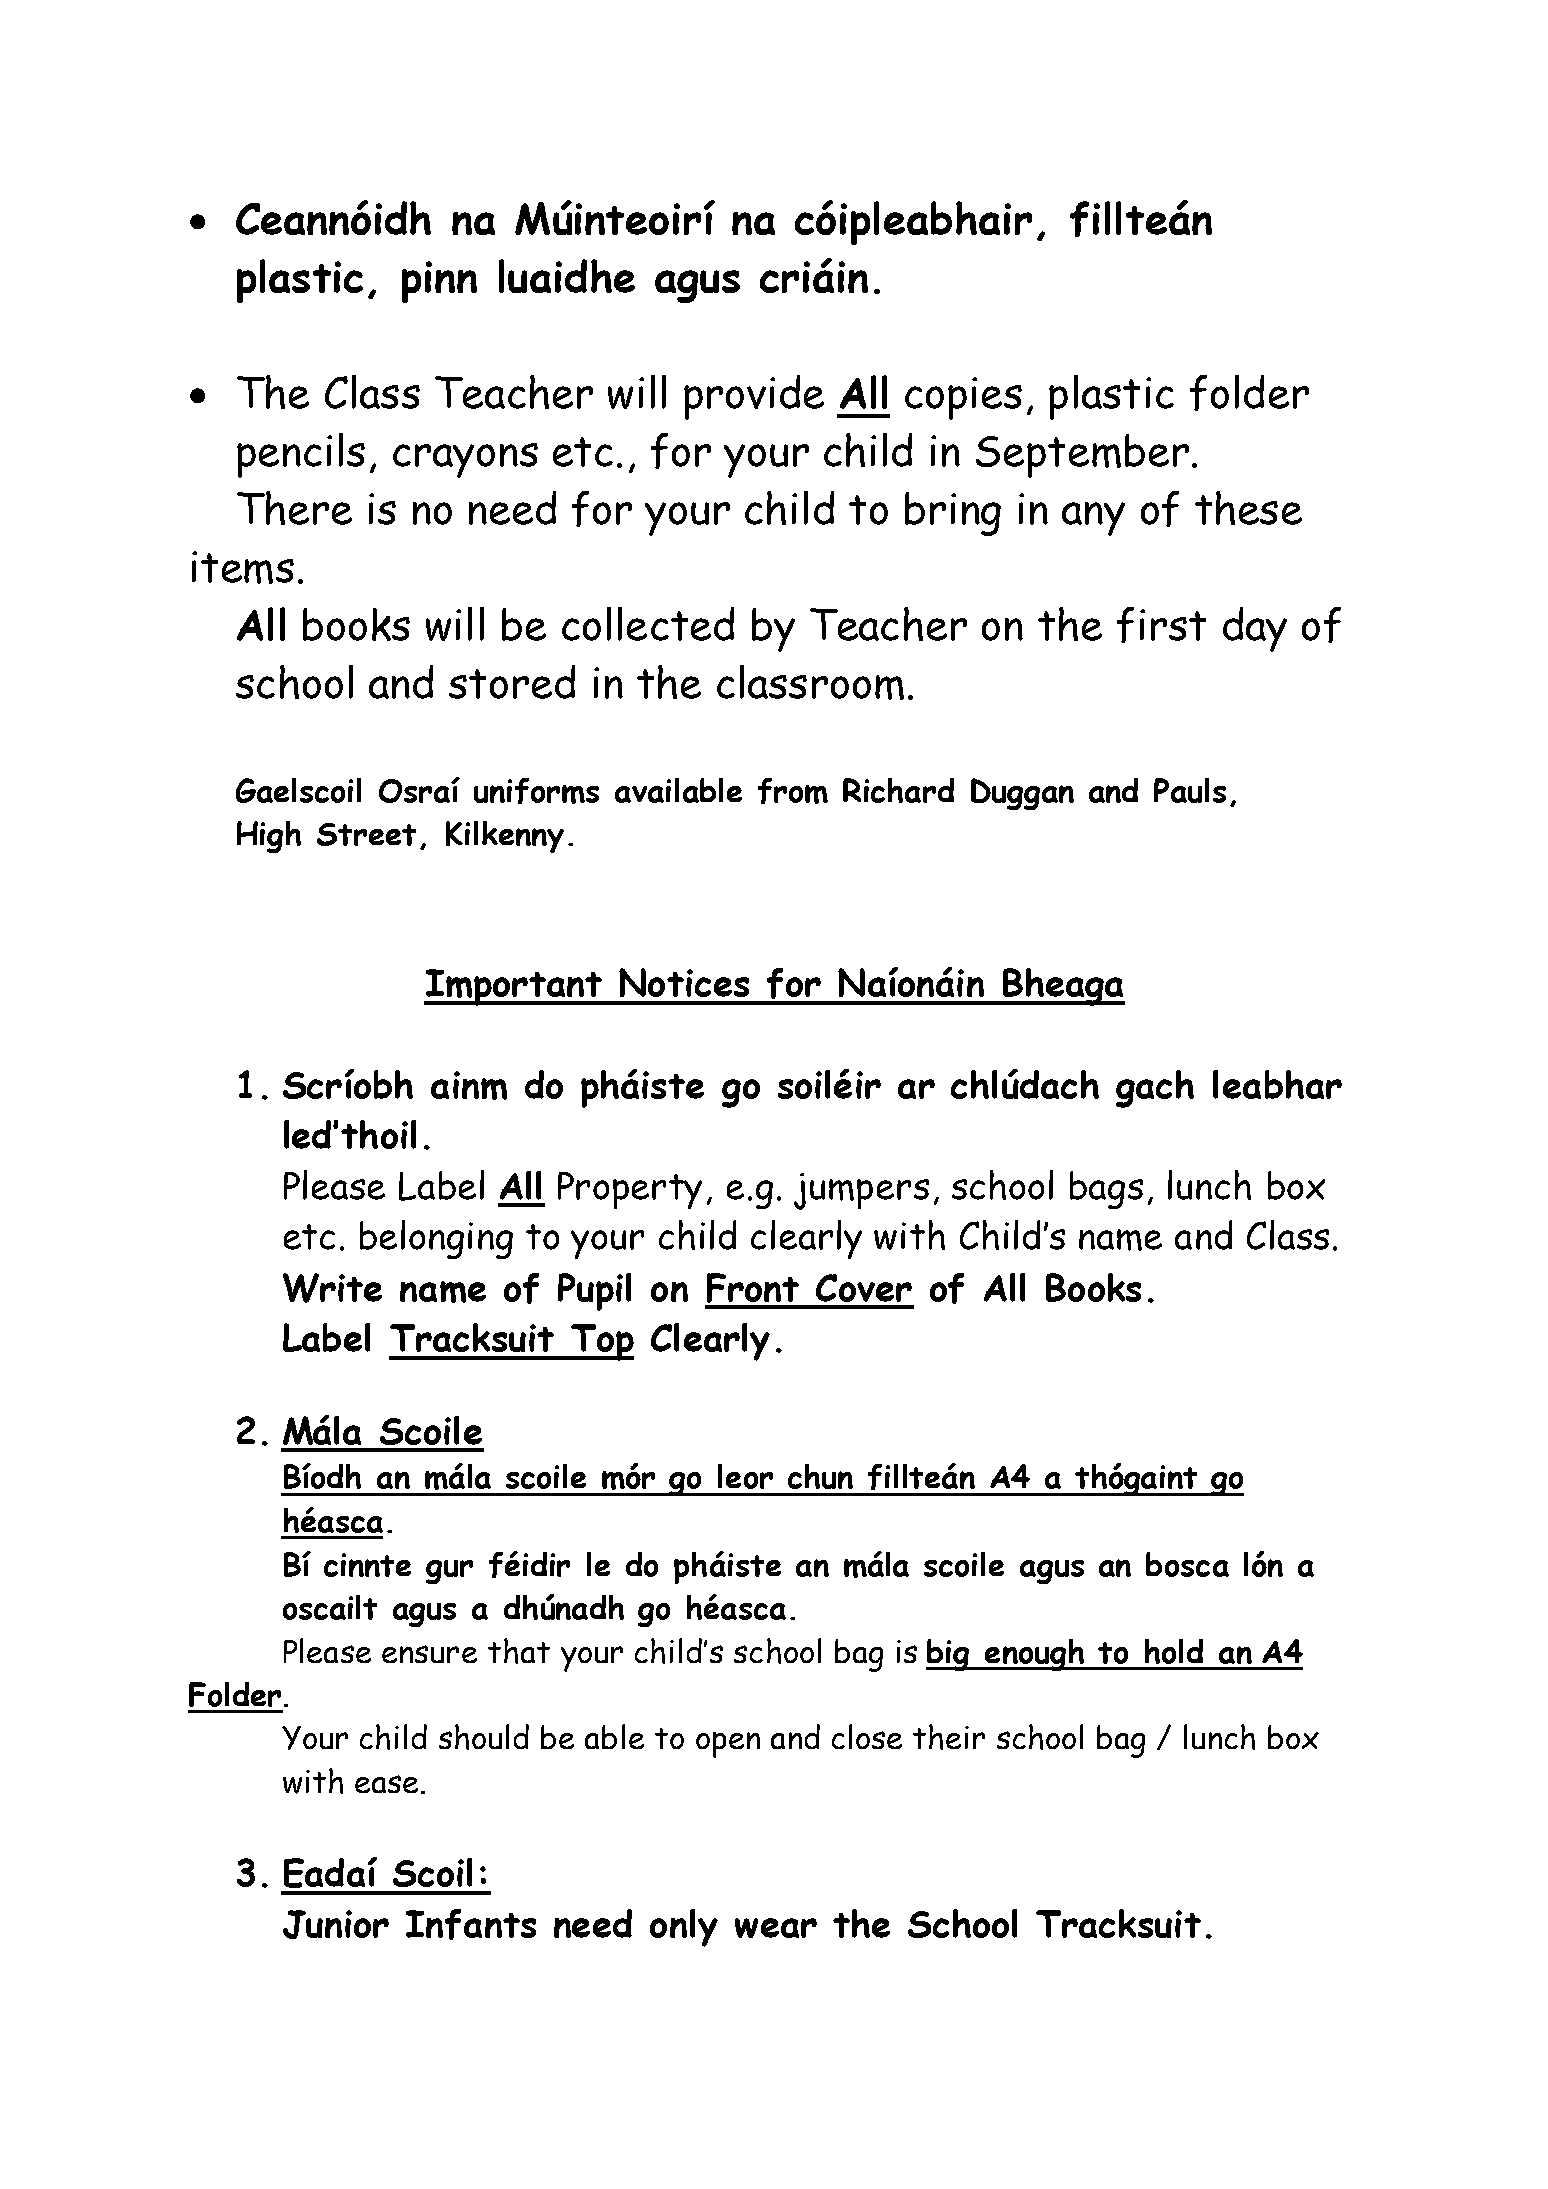 The width and height of the image is (1548, 2189). Describe the element at coordinates (776, 1928) in the image. I see `wear` at that location.
